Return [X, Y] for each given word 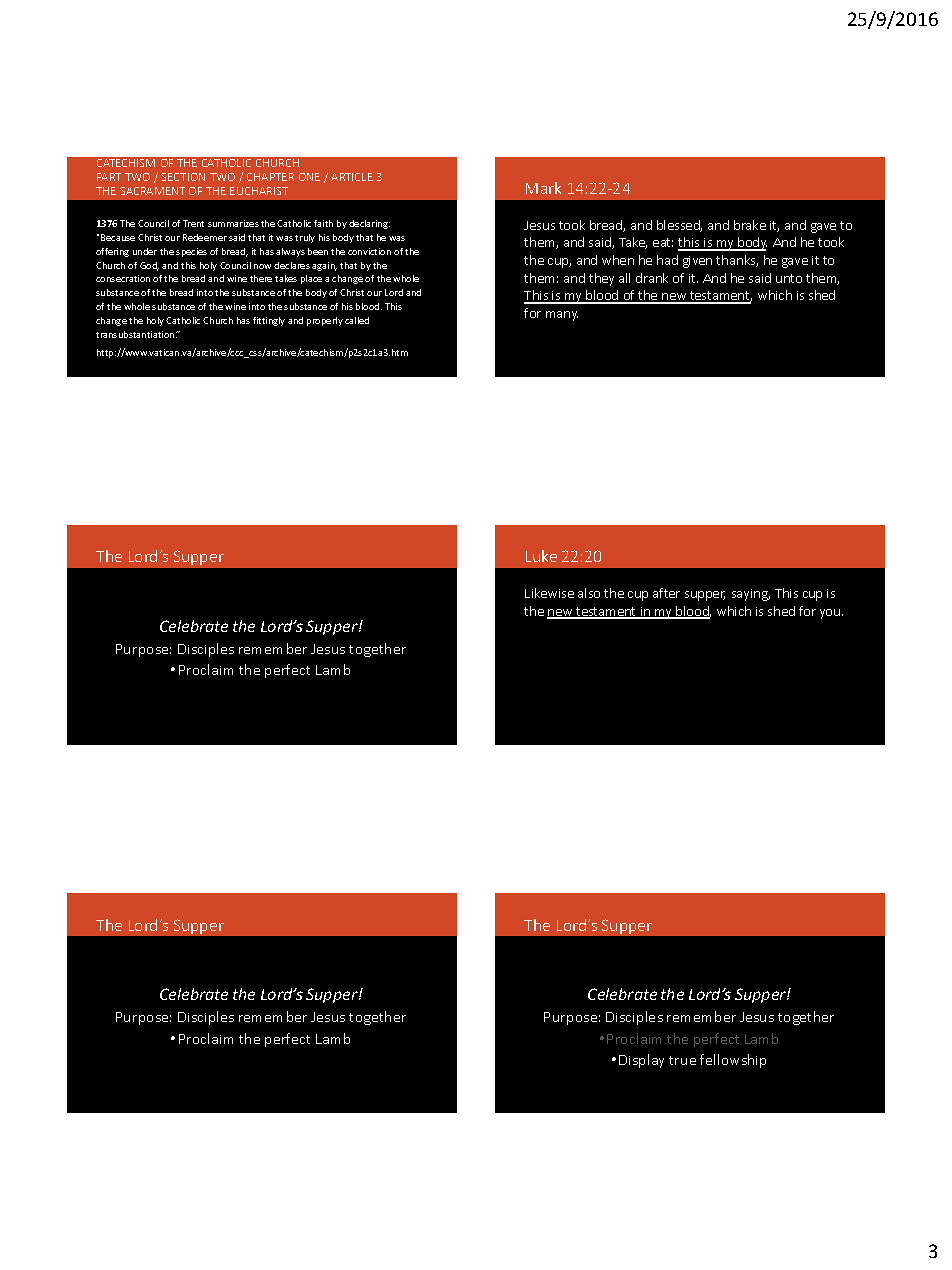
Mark [543, 188]
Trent [193, 223]
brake [750, 225]
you [831, 614]
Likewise [549, 593]
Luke [541, 556]
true [682, 1060]
